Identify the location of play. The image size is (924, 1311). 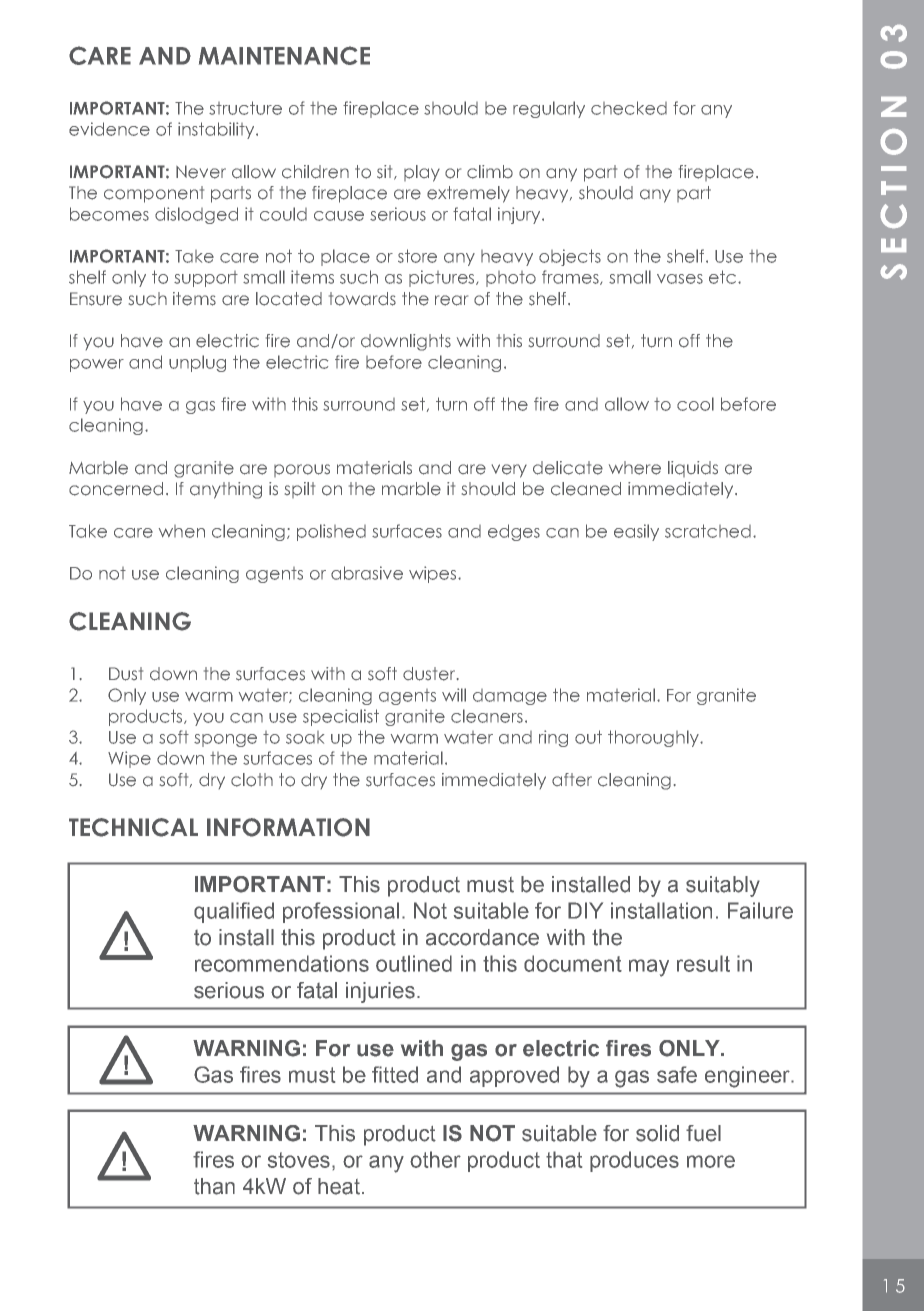
(422, 173).
